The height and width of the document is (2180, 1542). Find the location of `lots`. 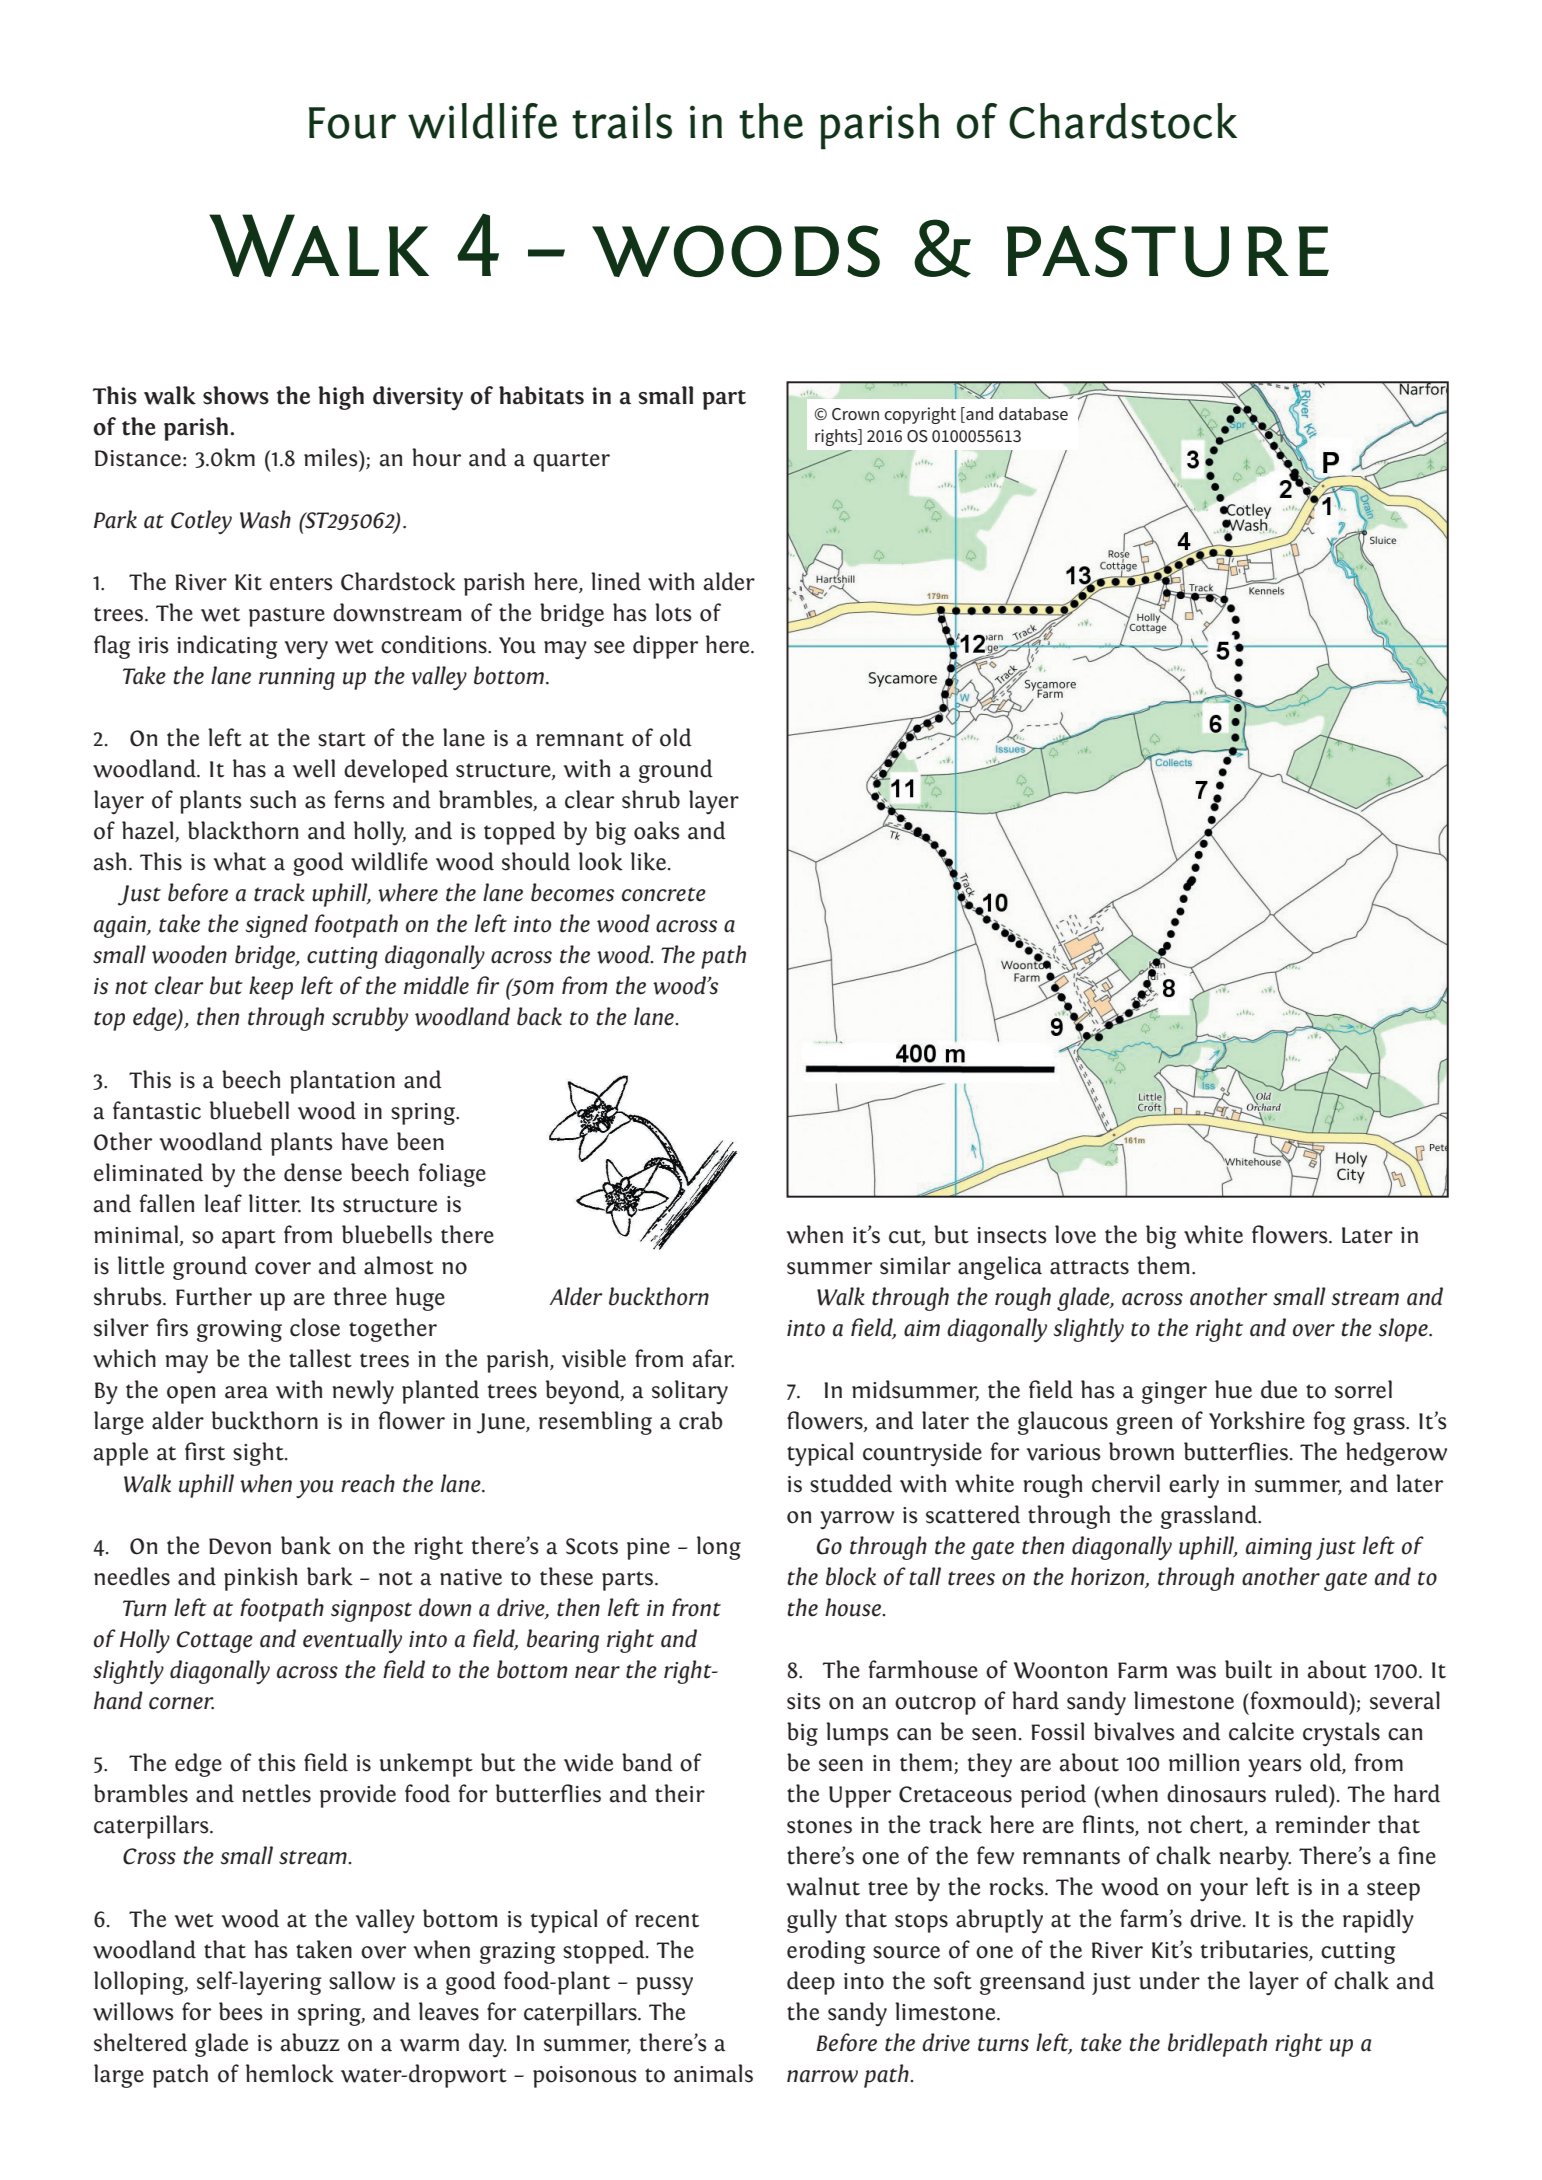

lots is located at coordinates (673, 612).
